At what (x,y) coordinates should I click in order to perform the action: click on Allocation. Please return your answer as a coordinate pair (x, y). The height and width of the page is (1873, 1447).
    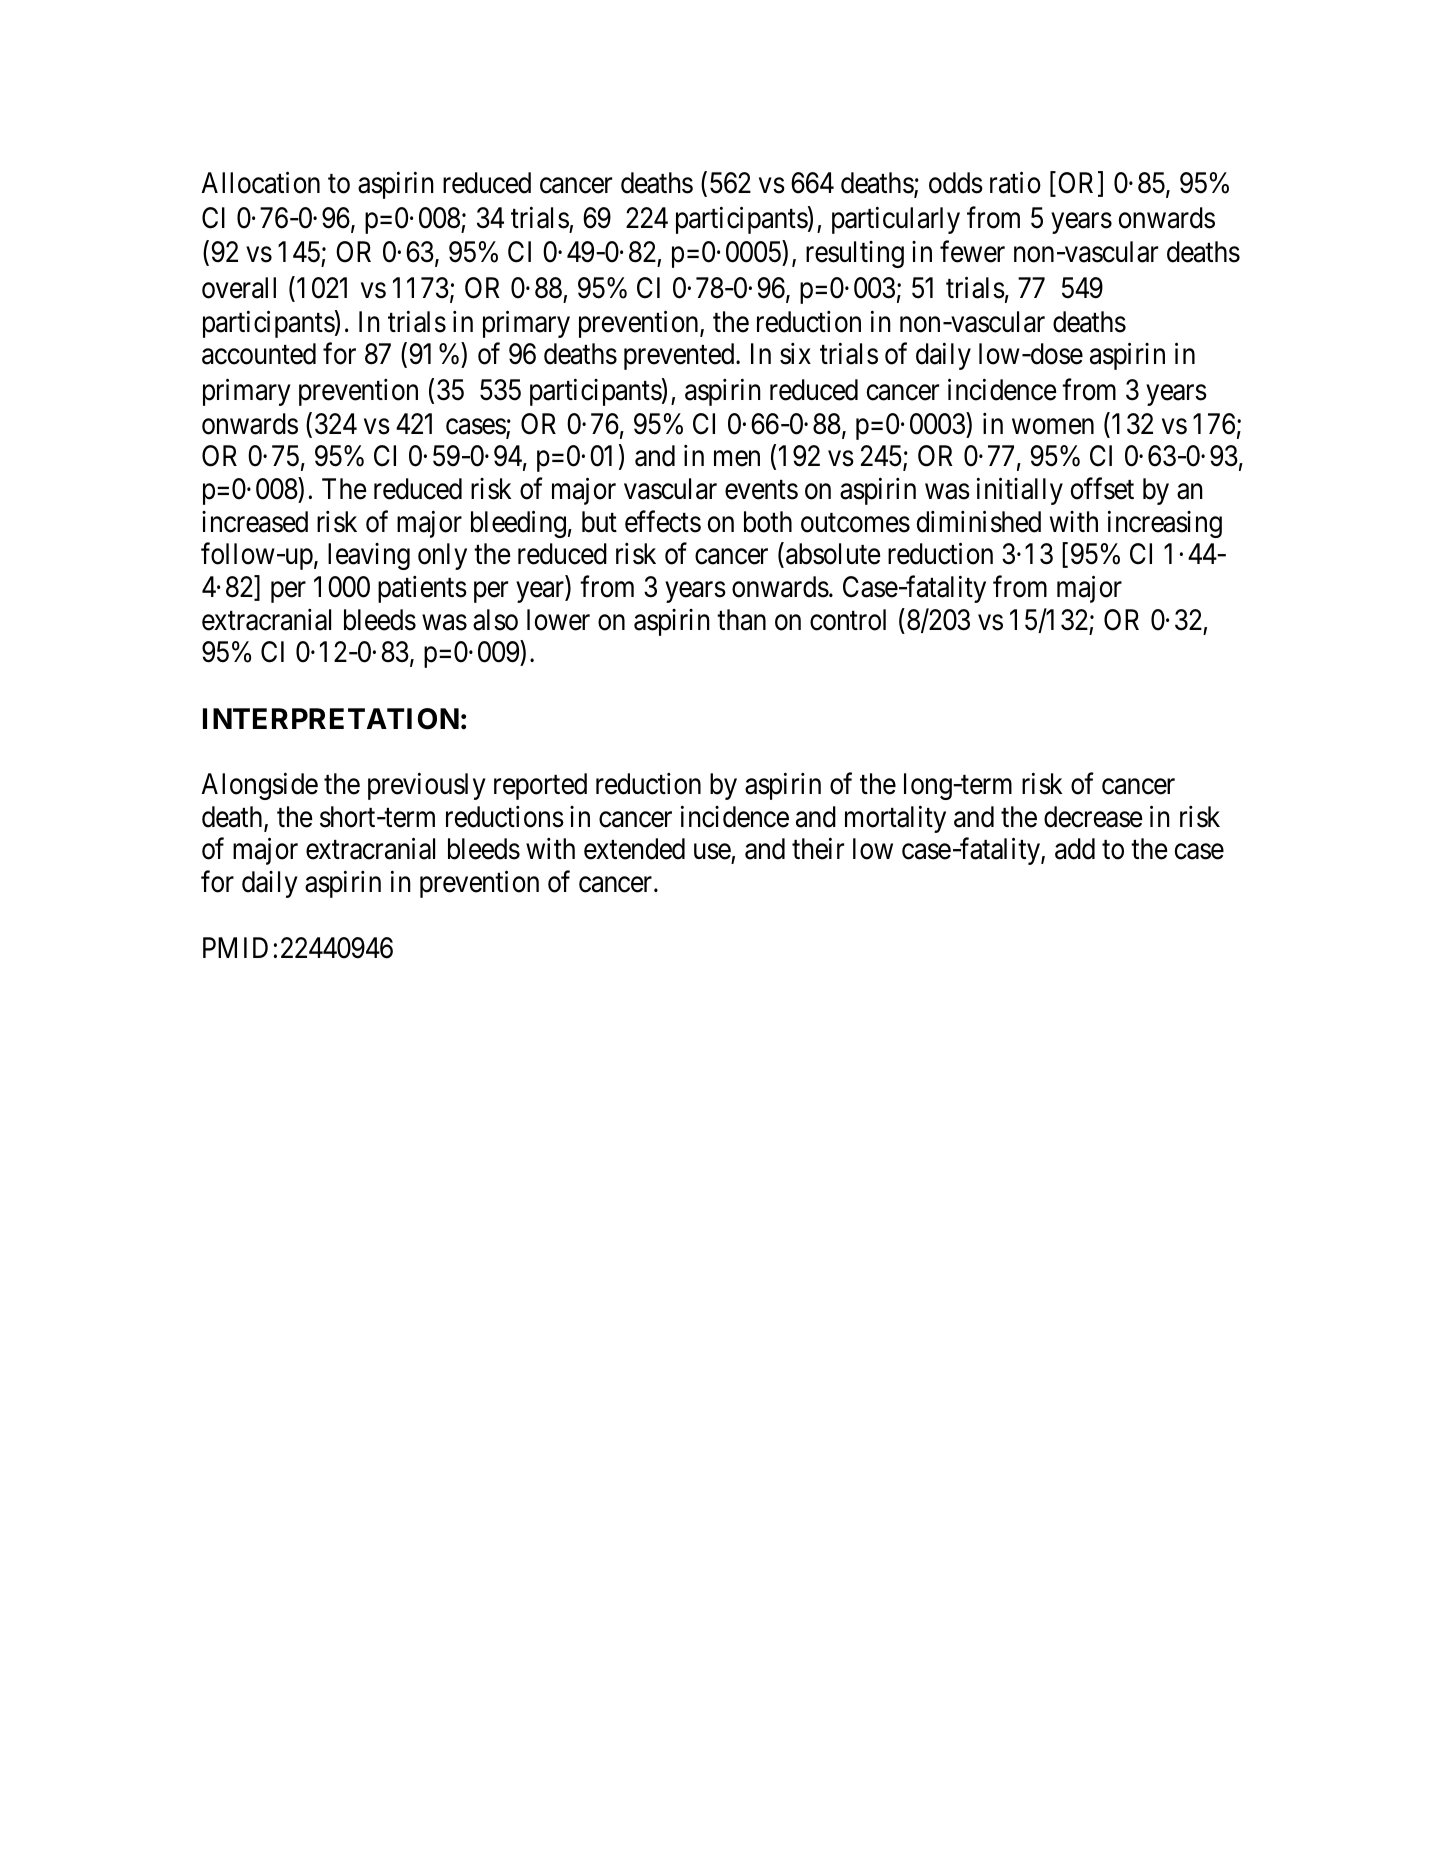
    Looking at the image, I should click on (260, 182).
